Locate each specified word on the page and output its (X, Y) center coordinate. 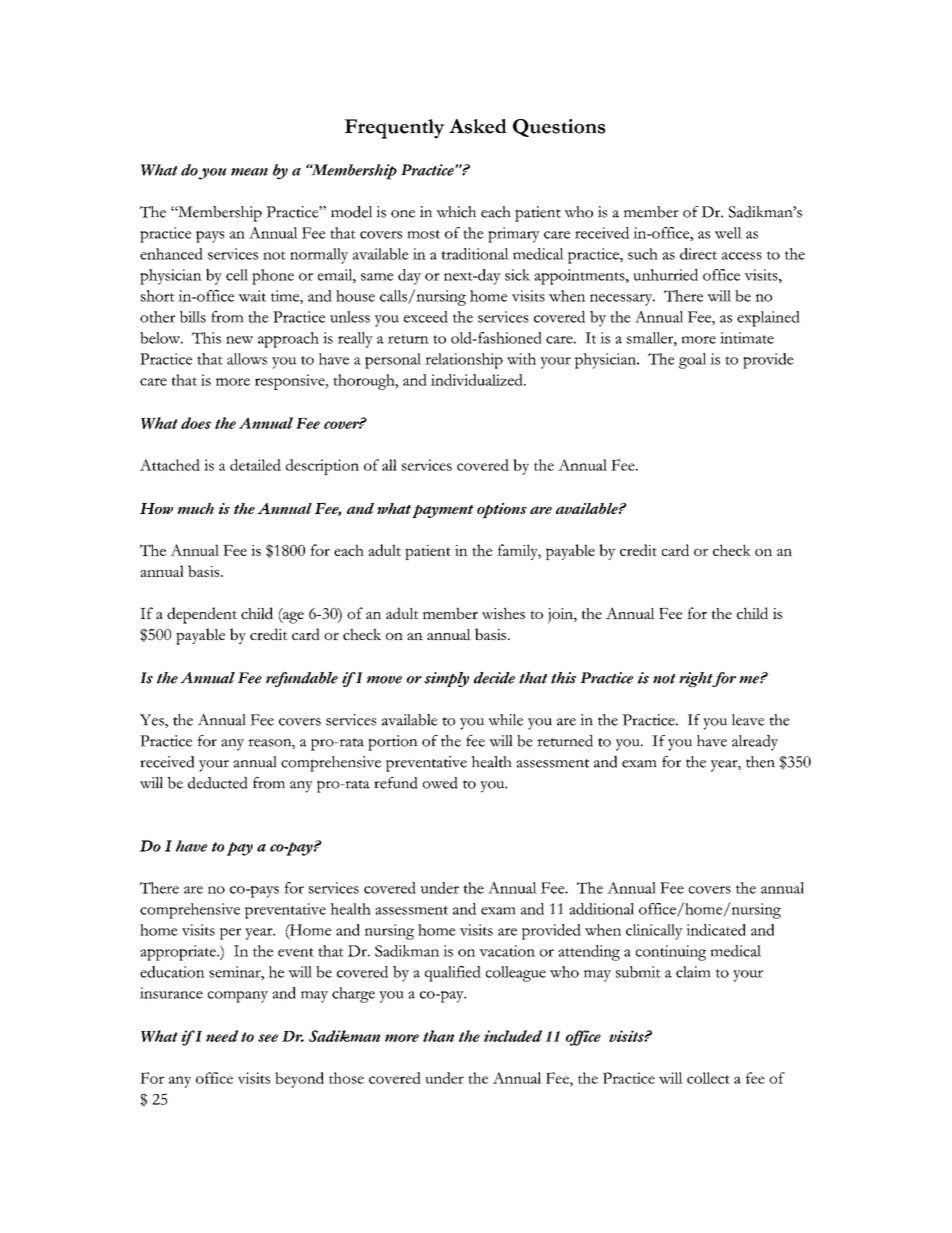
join (561, 616)
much (196, 508)
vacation (507, 951)
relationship (464, 361)
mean (249, 172)
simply (446, 679)
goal (692, 361)
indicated (716, 930)
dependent (202, 615)
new (239, 340)
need (222, 1036)
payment (443, 511)
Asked (478, 126)
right (697, 679)
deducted (218, 783)
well (728, 233)
